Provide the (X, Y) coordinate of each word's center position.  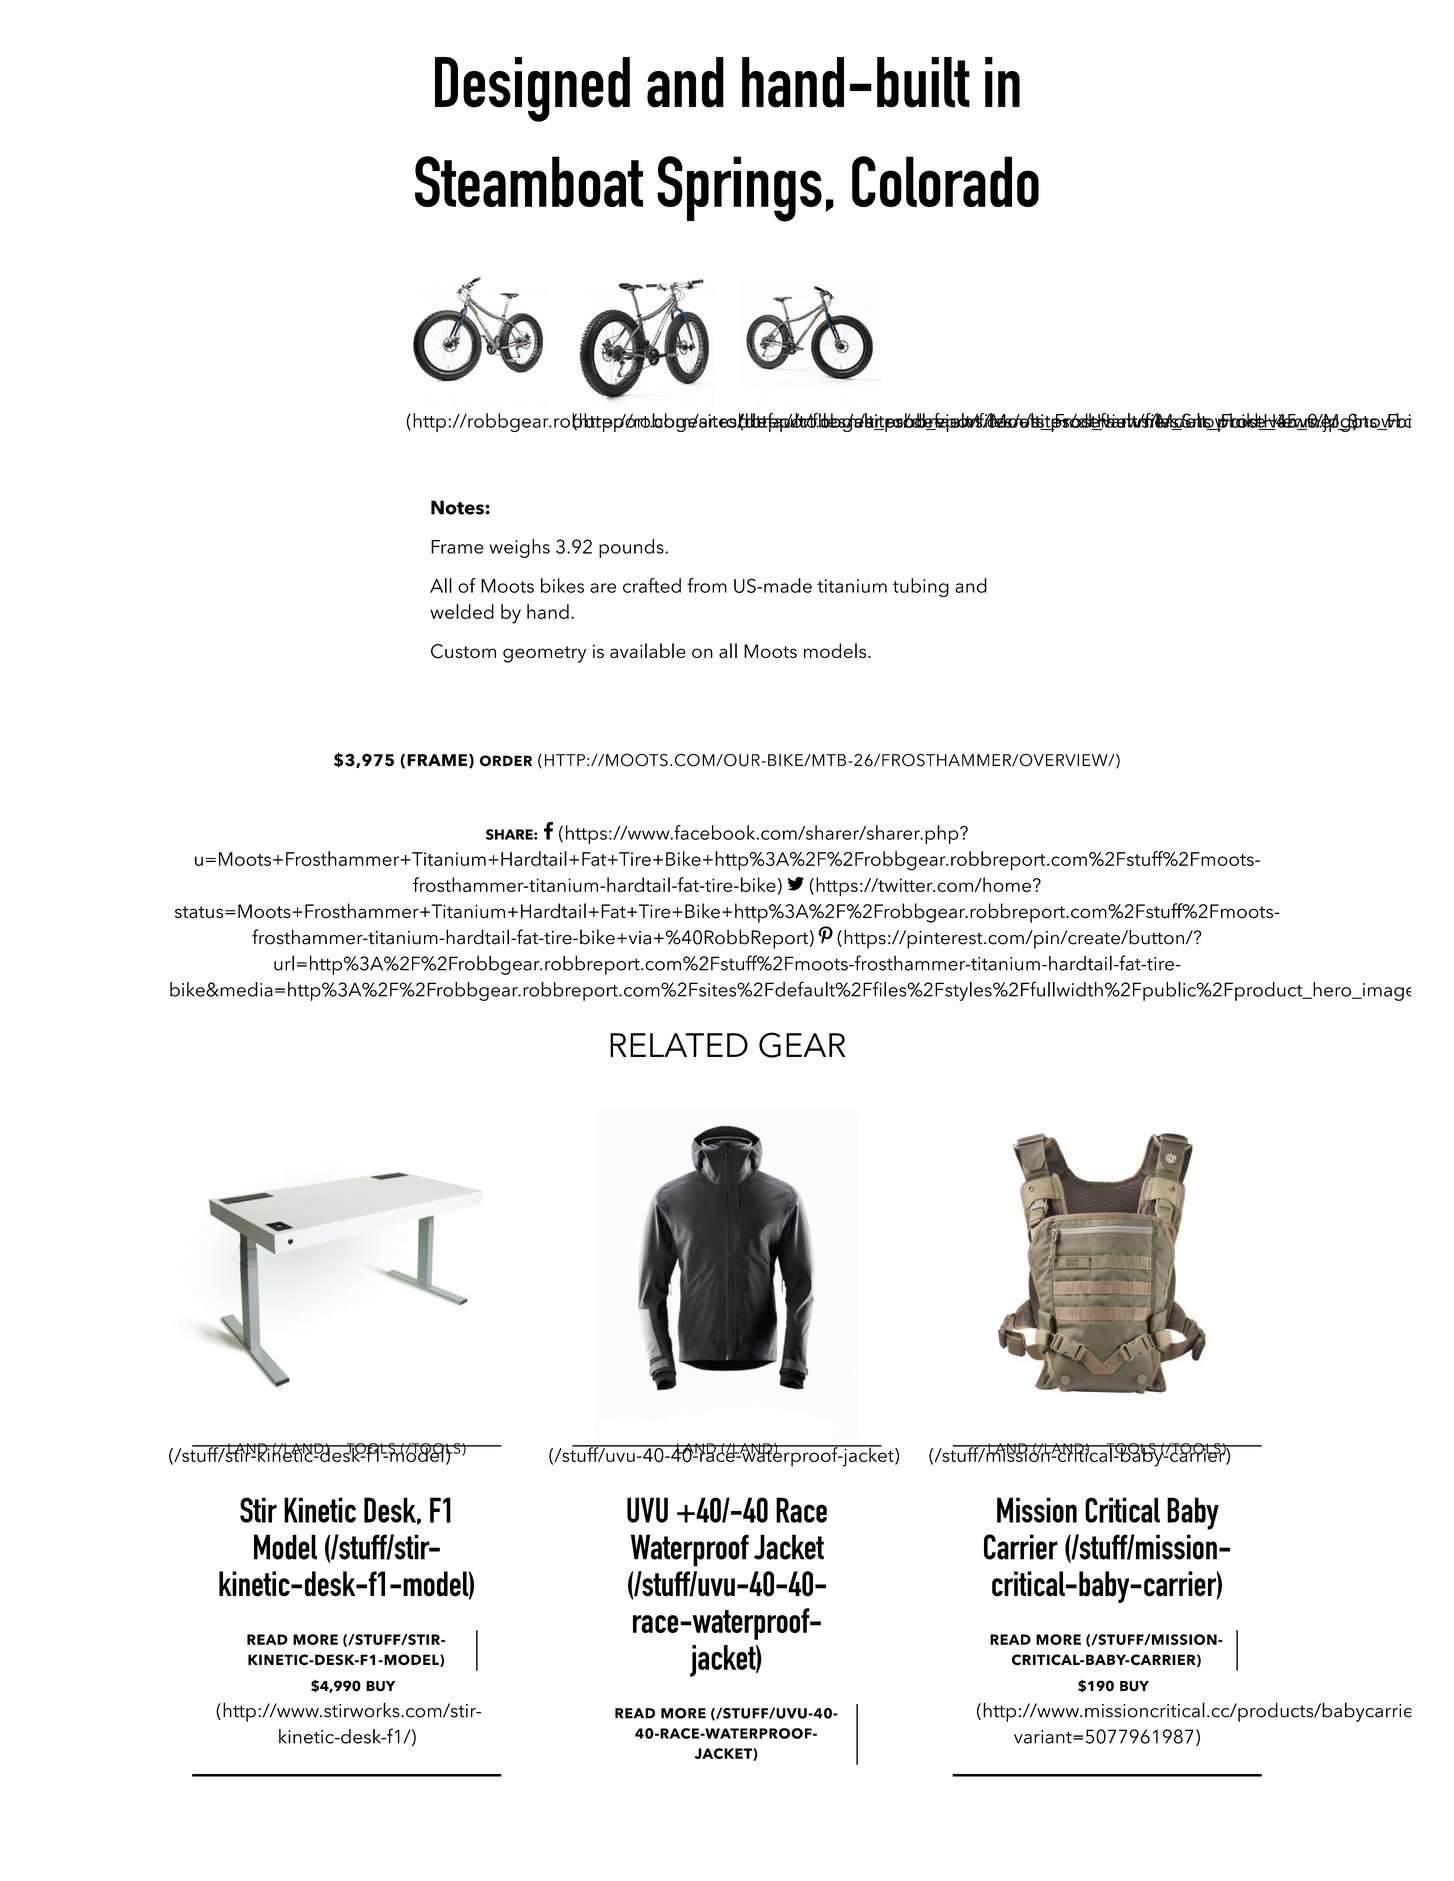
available (648, 650)
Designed (532, 89)
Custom (463, 651)
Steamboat (529, 181)
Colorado (945, 181)
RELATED (679, 1045)
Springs (739, 189)
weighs (519, 548)
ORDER (506, 761)
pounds (632, 548)
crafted (652, 585)
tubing (921, 587)
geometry (544, 654)
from (707, 585)
